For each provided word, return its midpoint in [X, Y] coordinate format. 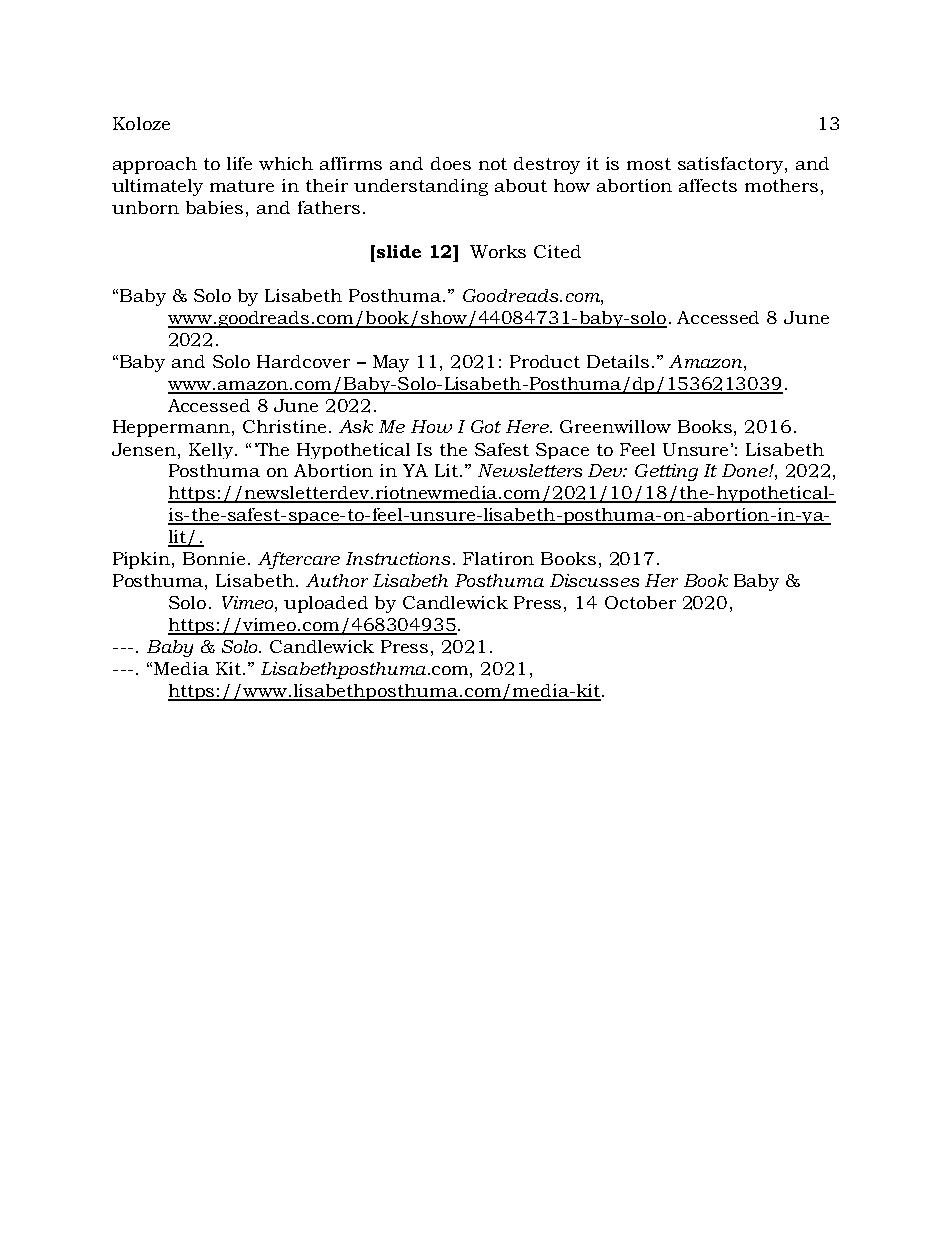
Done [746, 470]
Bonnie [214, 558]
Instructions [398, 558]
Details [618, 361]
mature [242, 186]
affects [708, 185]
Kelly [212, 451]
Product [545, 361]
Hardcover [303, 361]
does [451, 163]
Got [486, 426]
